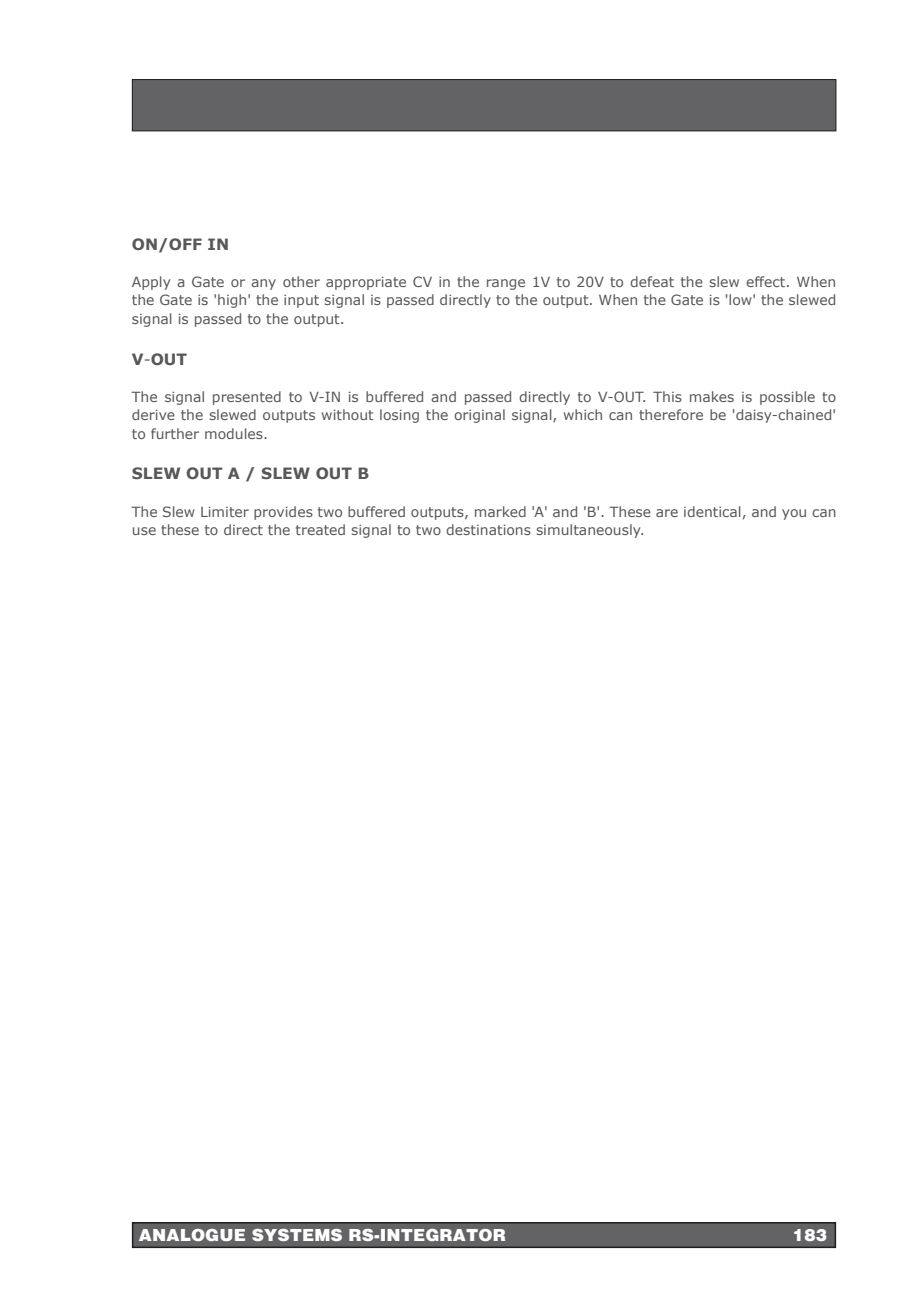 The image size is (924, 1308). Describe the element at coordinates (320, 529) in the screenshot. I see `treated` at that location.
